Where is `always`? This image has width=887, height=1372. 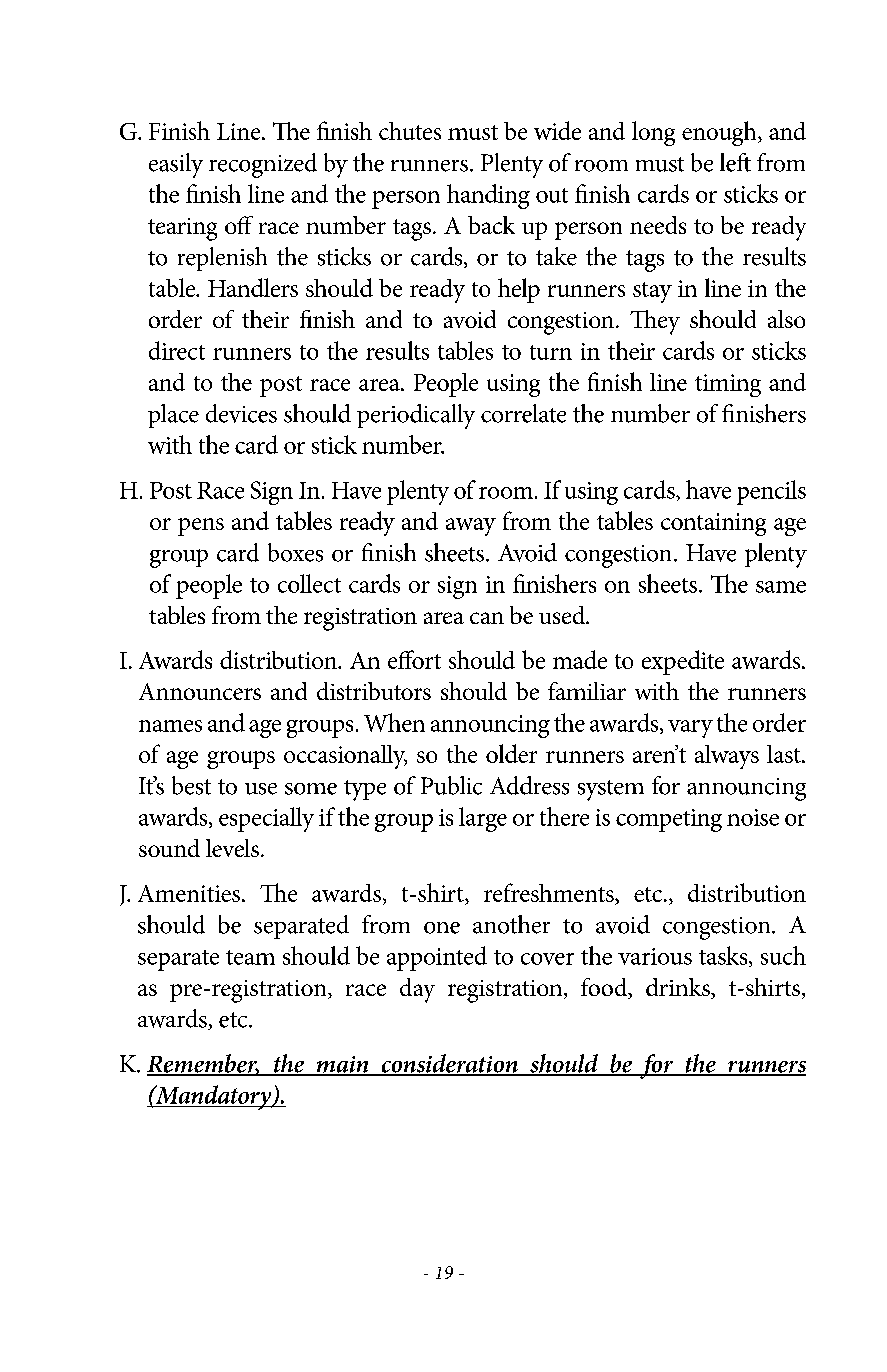 always is located at coordinates (727, 757).
